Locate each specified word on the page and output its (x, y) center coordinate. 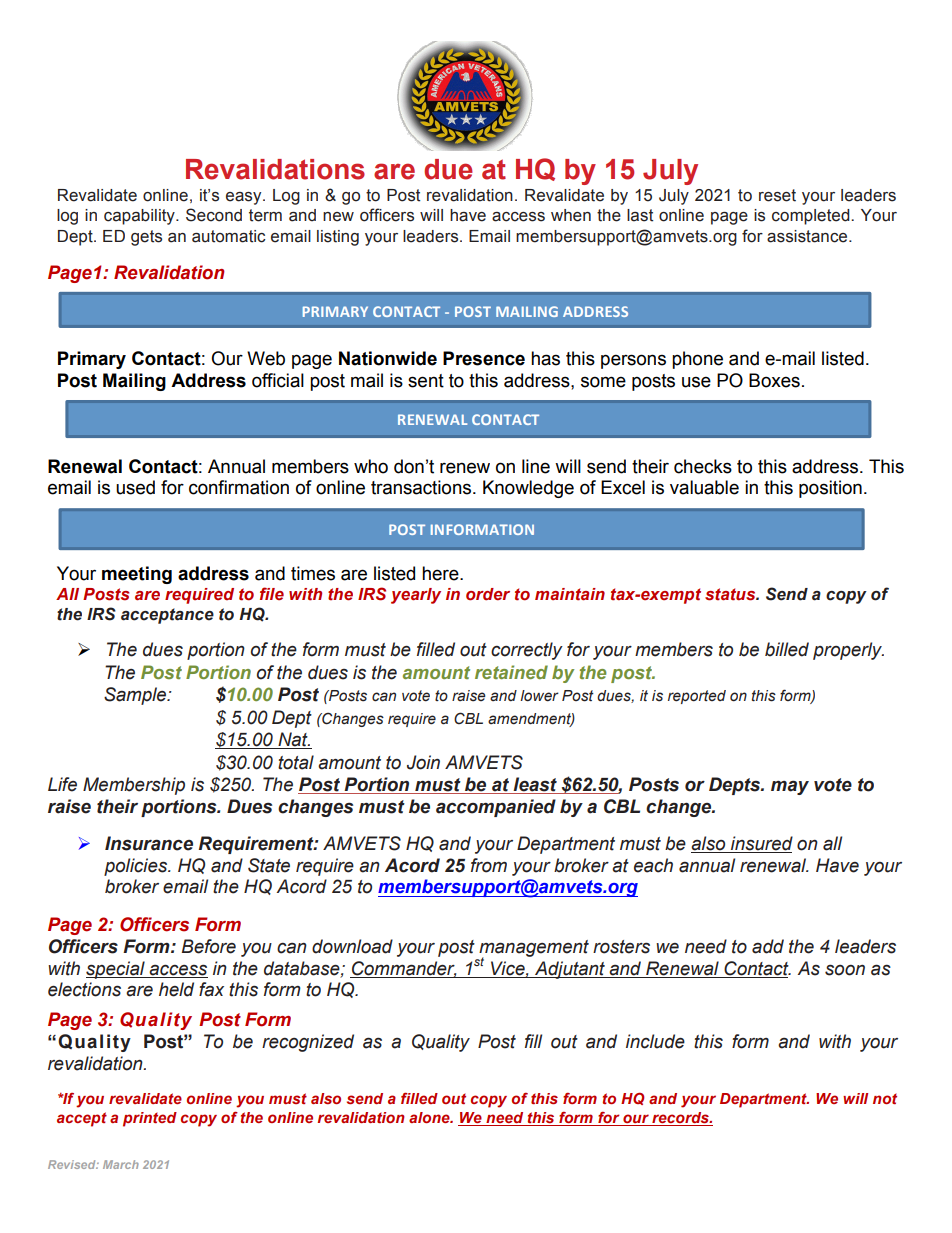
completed (812, 217)
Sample (136, 696)
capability (140, 217)
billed (787, 649)
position (830, 489)
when (571, 215)
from (489, 865)
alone (430, 1117)
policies (137, 867)
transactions (421, 487)
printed (150, 1119)
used (135, 487)
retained (511, 672)
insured (761, 844)
